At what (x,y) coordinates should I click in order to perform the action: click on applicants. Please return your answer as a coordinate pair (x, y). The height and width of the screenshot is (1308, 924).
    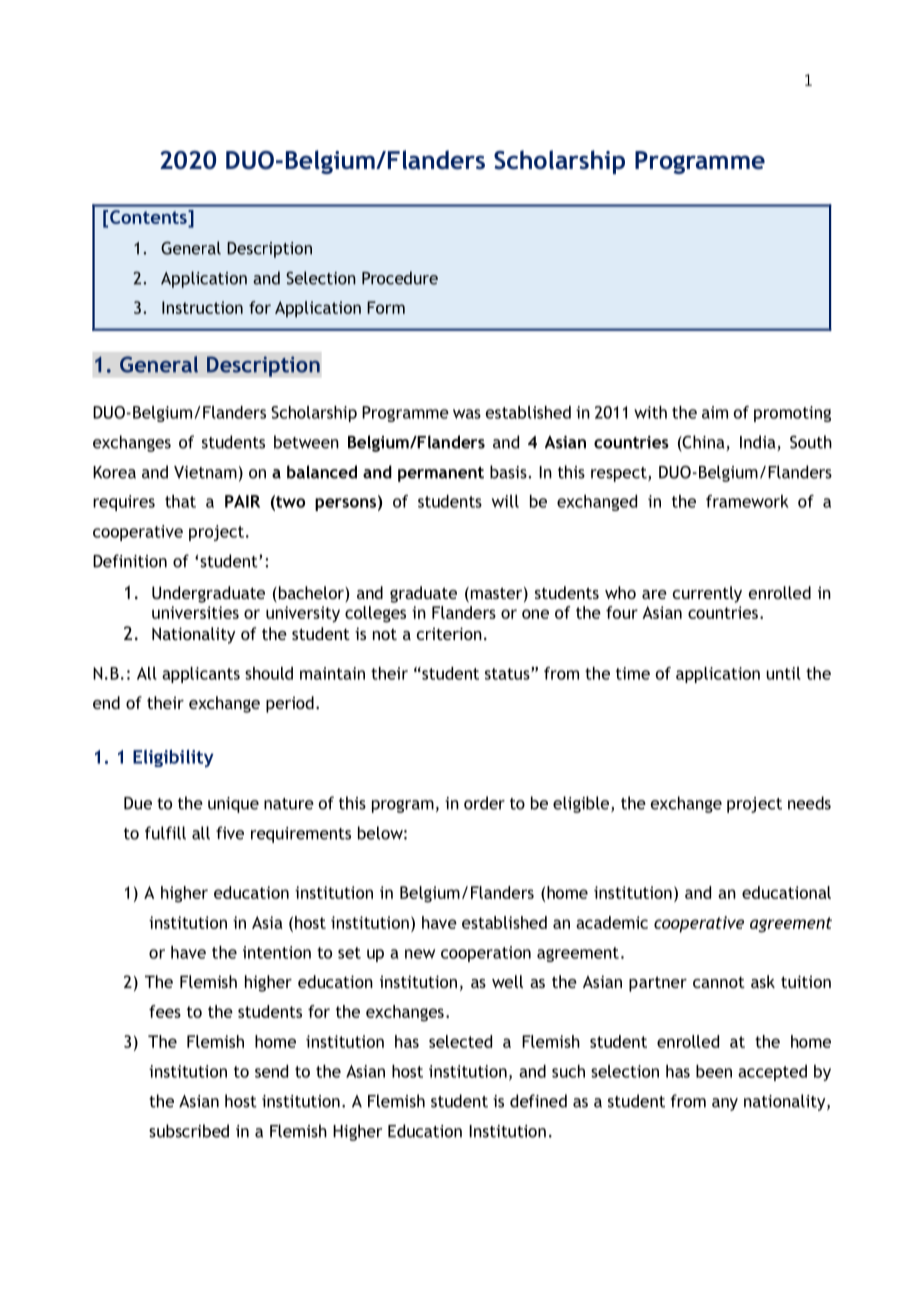
    Looking at the image, I should click on (201, 675).
